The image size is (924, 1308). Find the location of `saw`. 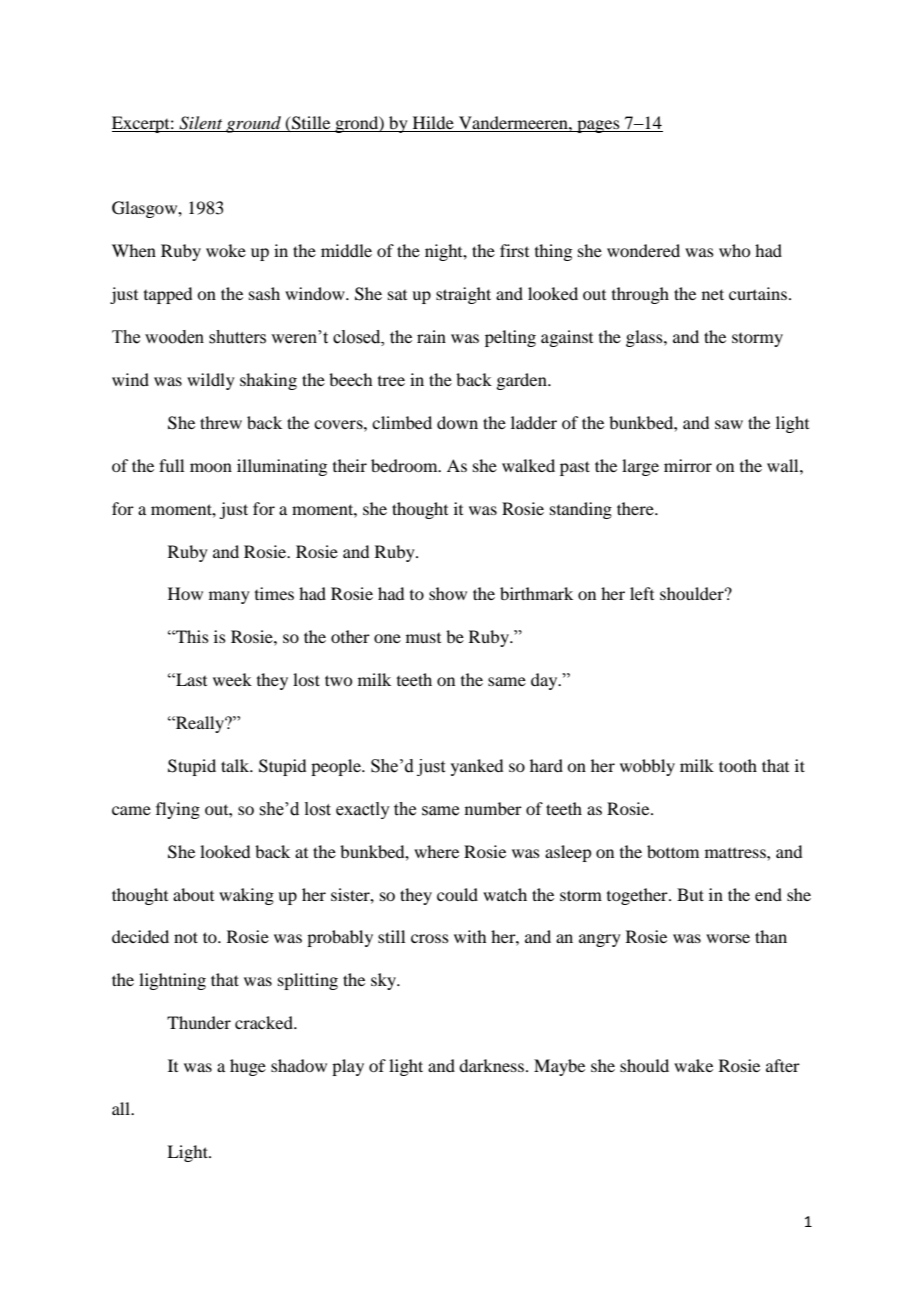

saw is located at coordinates (729, 424).
